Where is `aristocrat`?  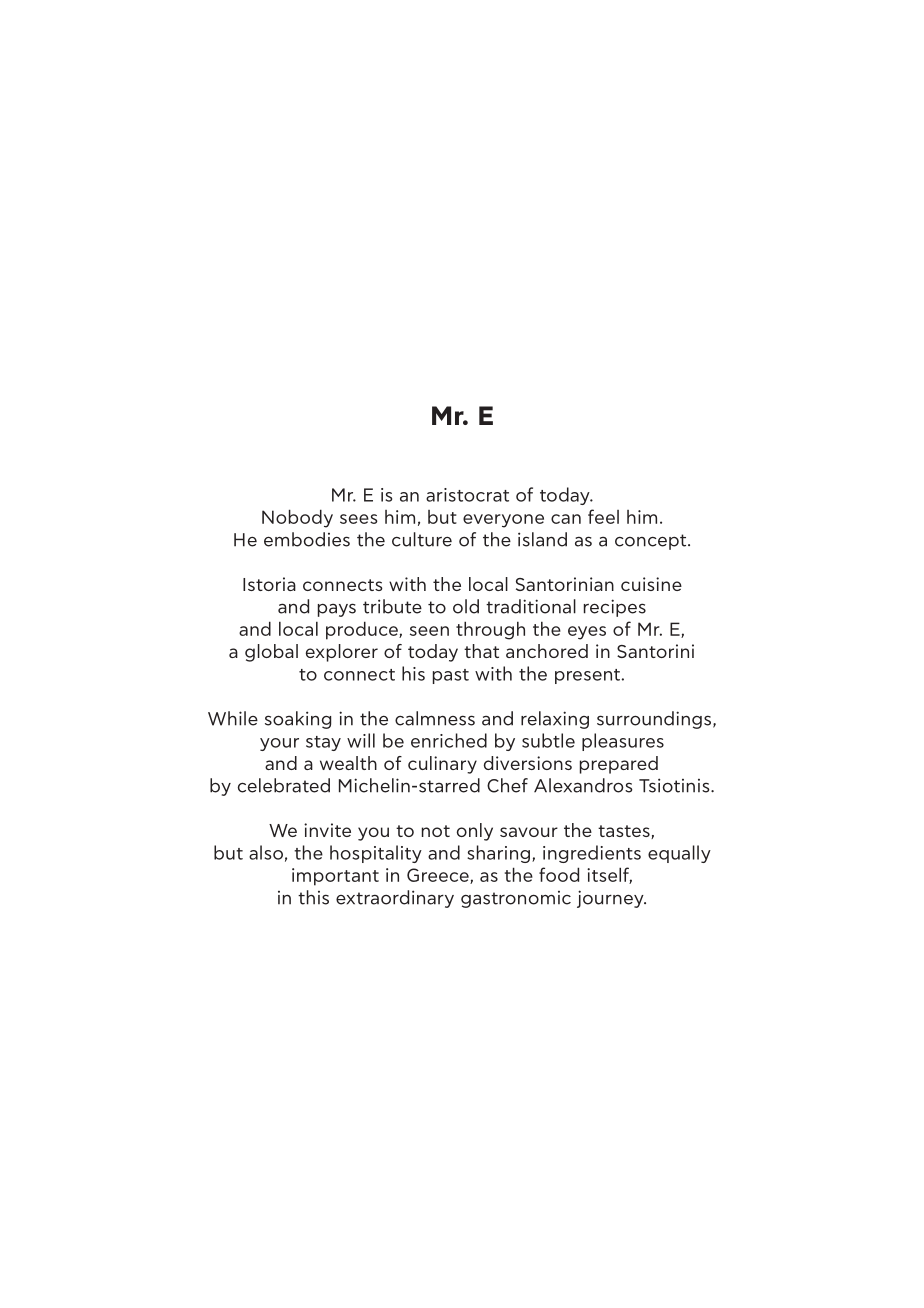
aristocrat is located at coordinates (467, 495).
